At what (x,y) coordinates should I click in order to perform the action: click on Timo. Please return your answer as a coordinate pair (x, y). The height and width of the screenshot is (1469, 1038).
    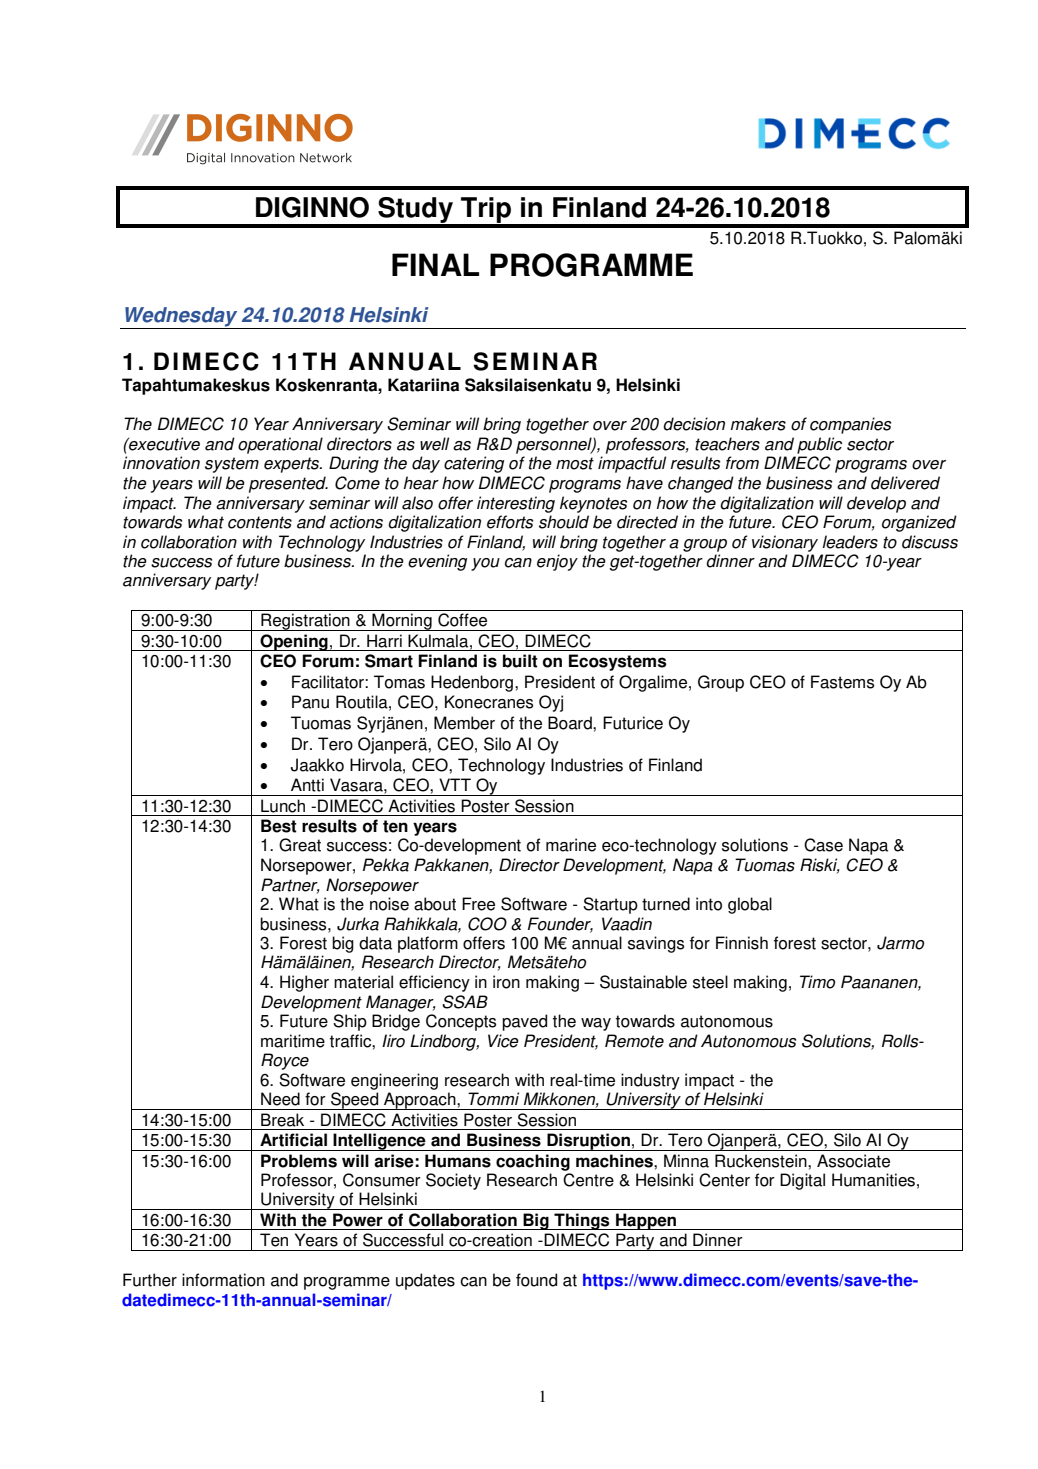
    Looking at the image, I should click on (817, 982).
